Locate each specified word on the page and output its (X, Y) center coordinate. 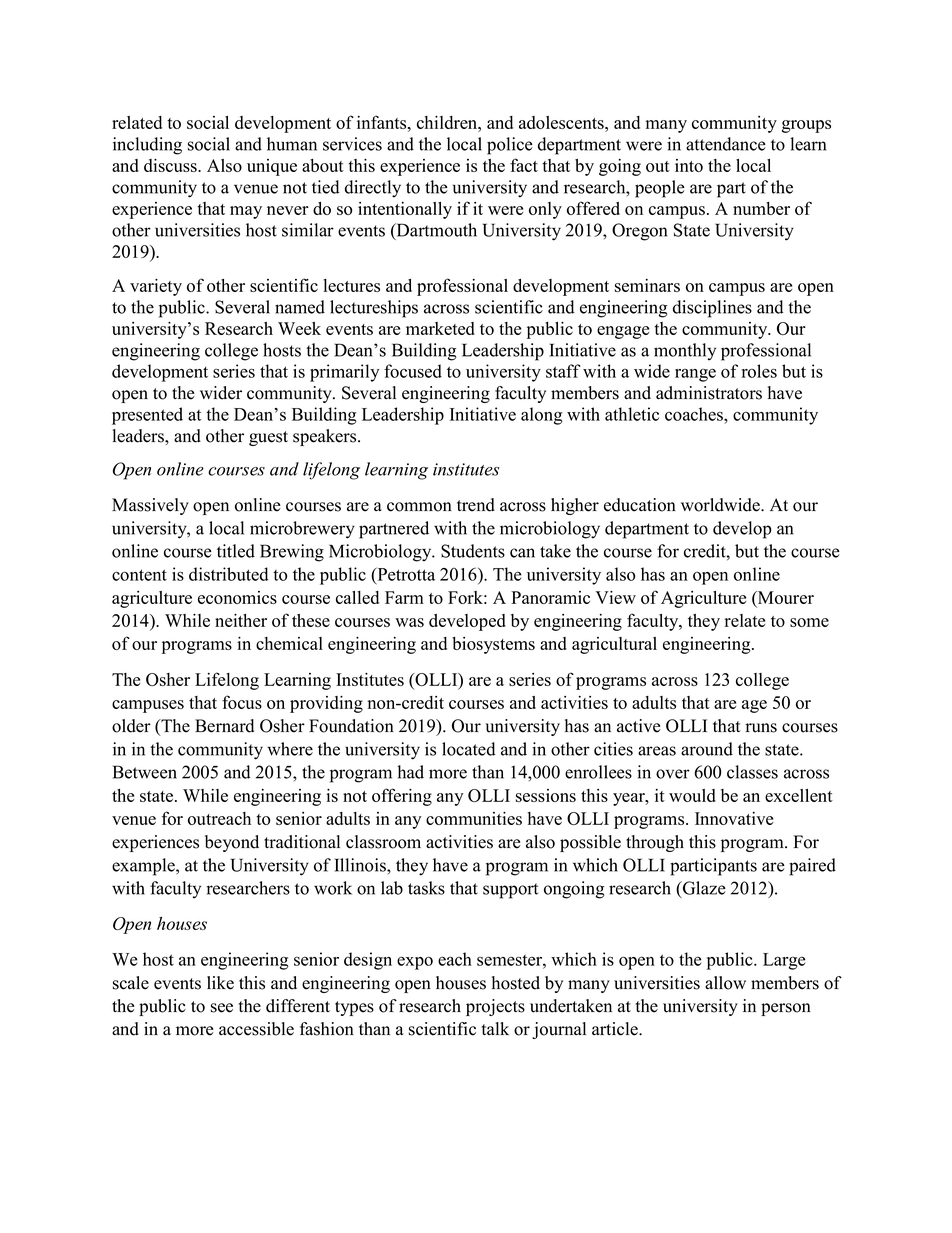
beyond (232, 843)
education (640, 505)
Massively (150, 506)
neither (241, 620)
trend (476, 505)
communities (474, 818)
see (222, 1008)
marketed (440, 328)
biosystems (493, 645)
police (510, 146)
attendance (726, 144)
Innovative (734, 818)
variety (156, 287)
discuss (171, 165)
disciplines (712, 309)
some (809, 622)
